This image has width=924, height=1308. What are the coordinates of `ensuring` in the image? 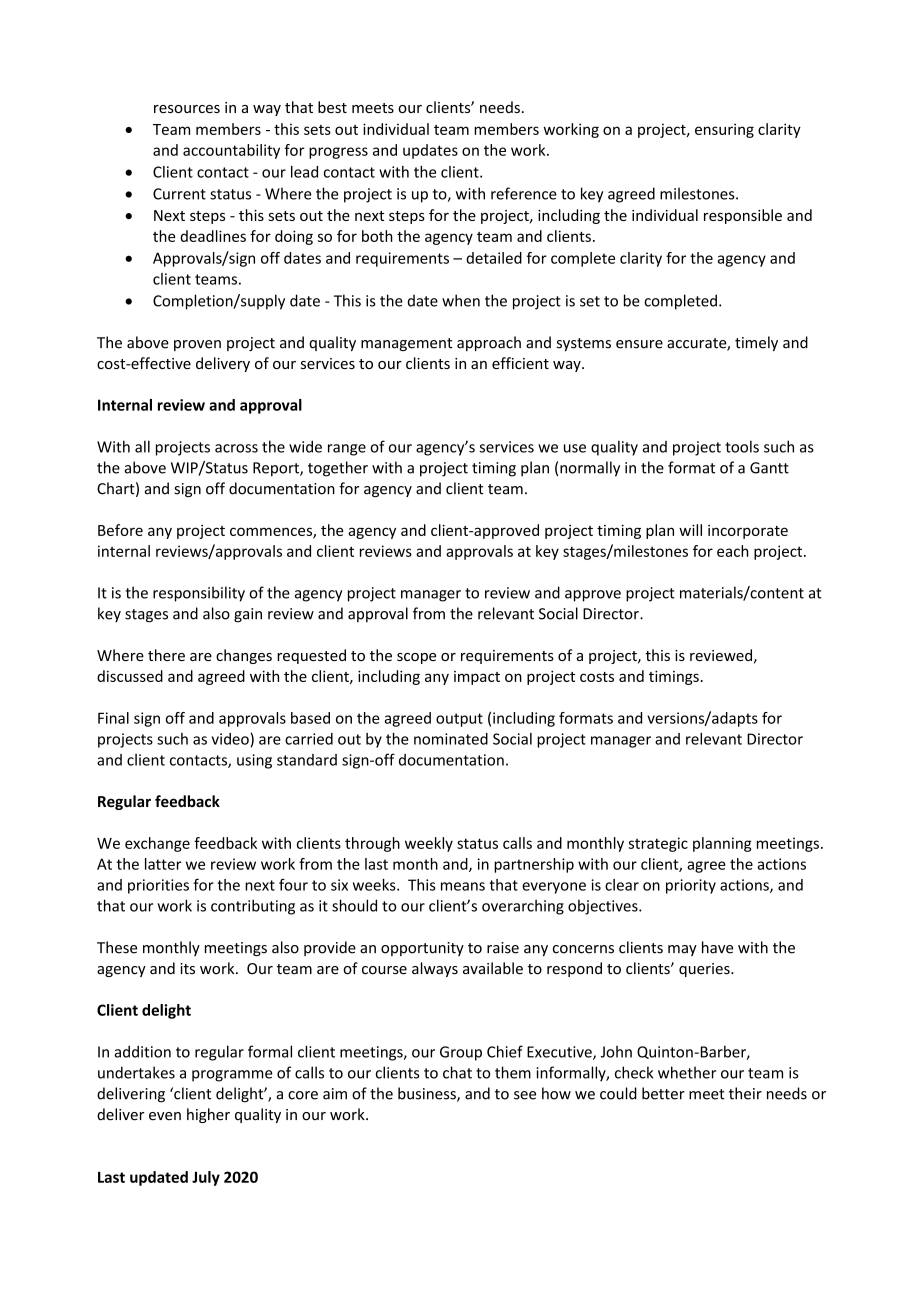 It's located at (724, 130).
